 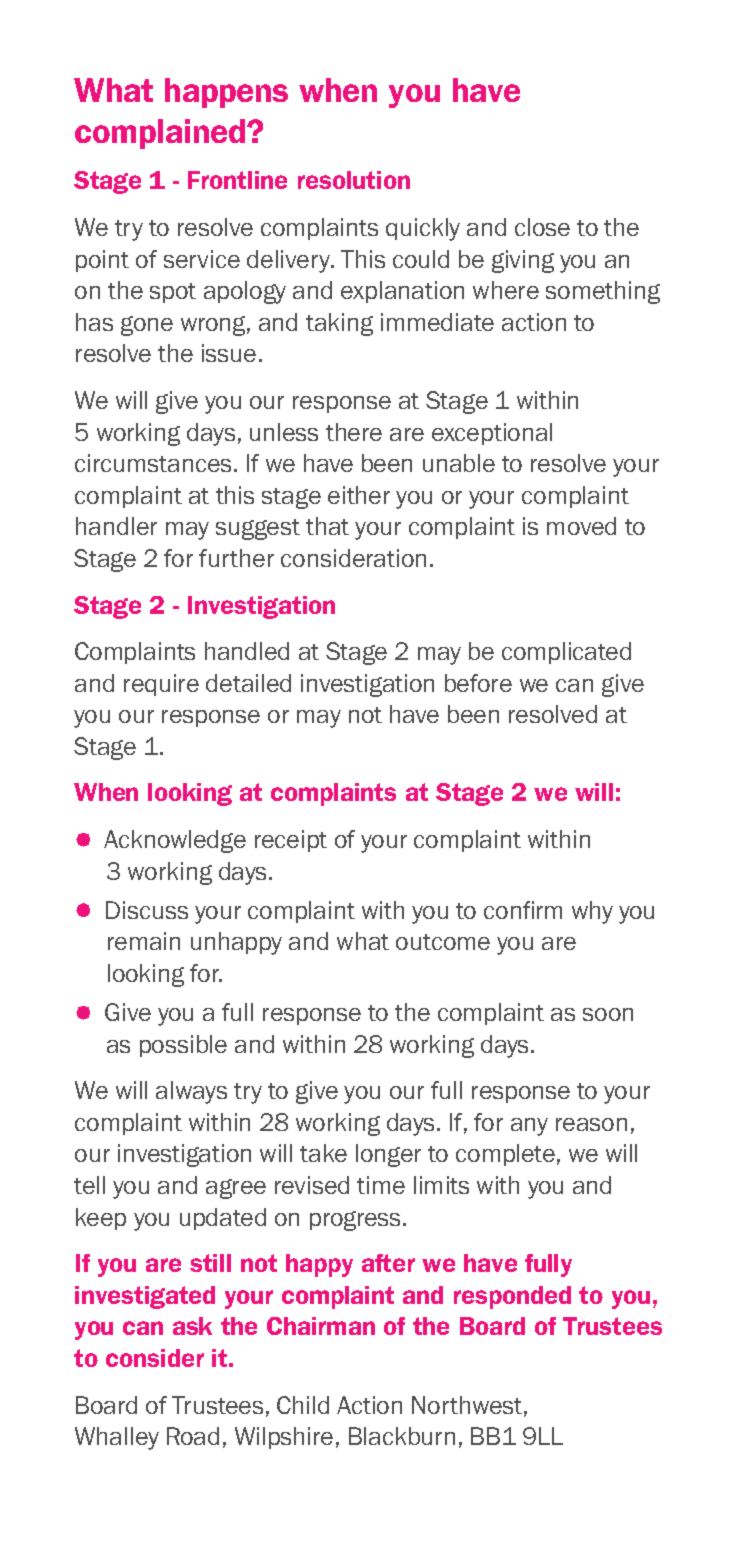 I want to click on resolution, so click(x=354, y=180).
